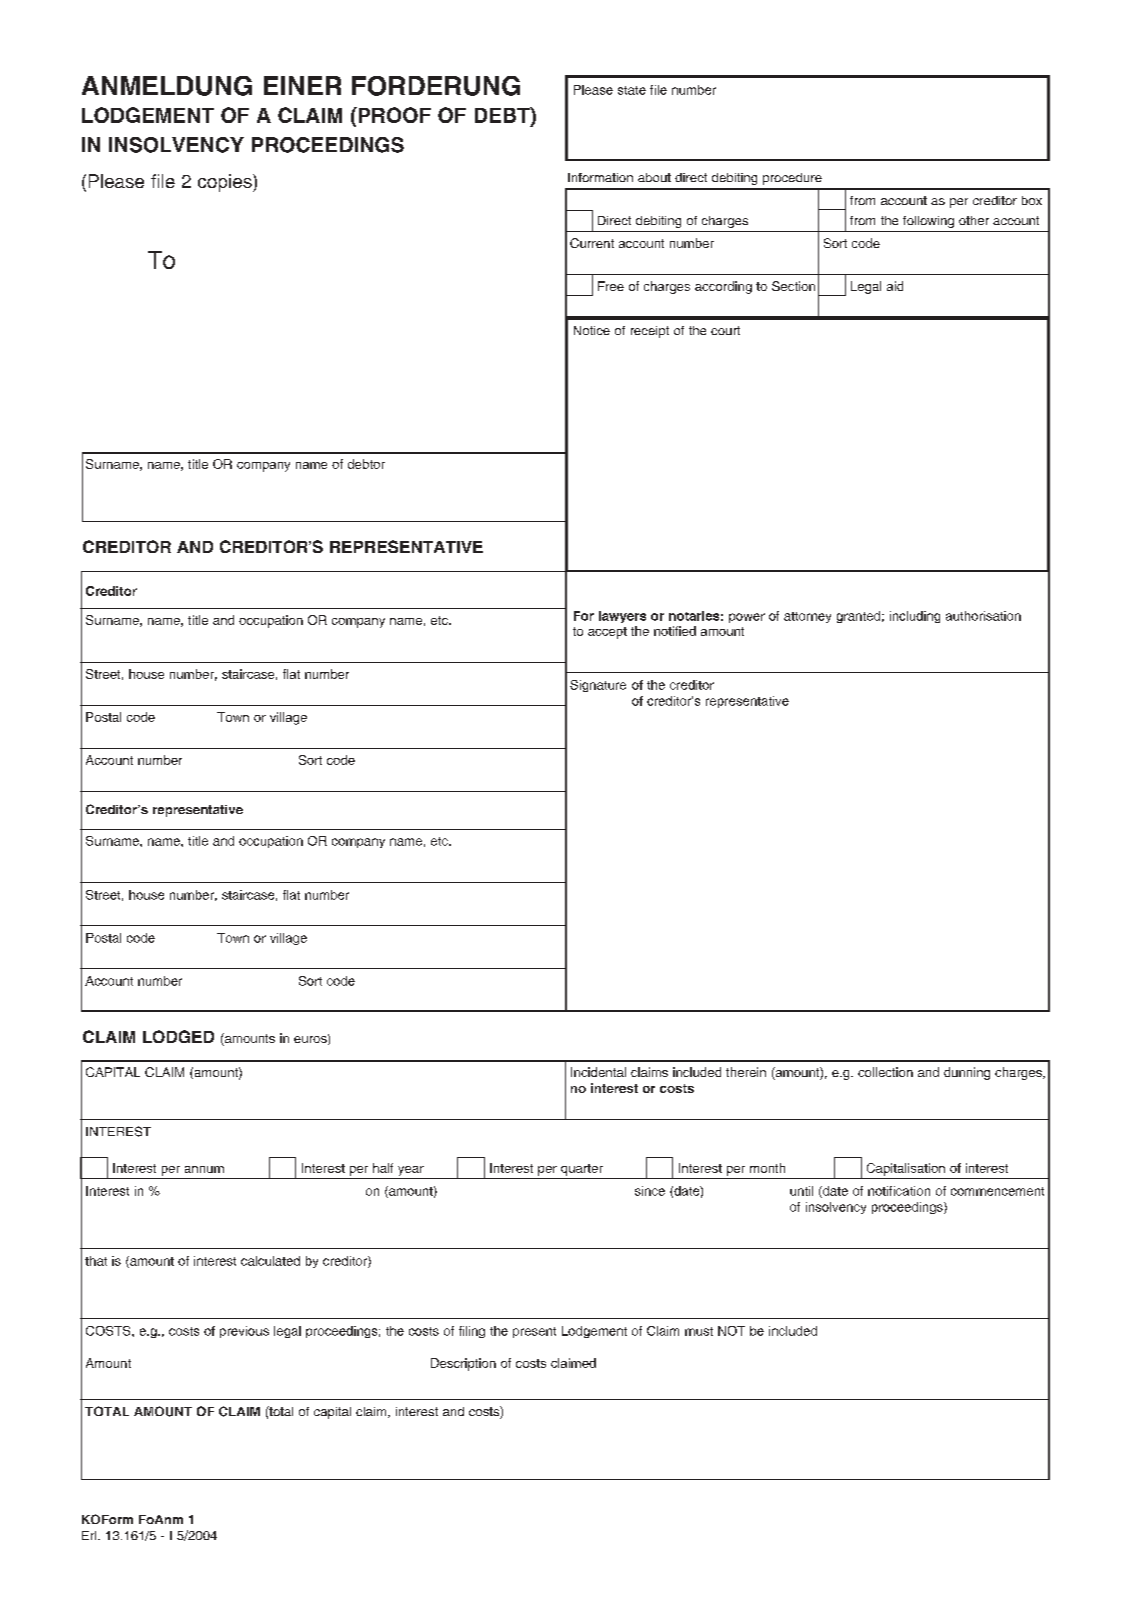 The height and width of the screenshot is (1599, 1130). Describe the element at coordinates (600, 177) in the screenshot. I see `Information` at that location.
